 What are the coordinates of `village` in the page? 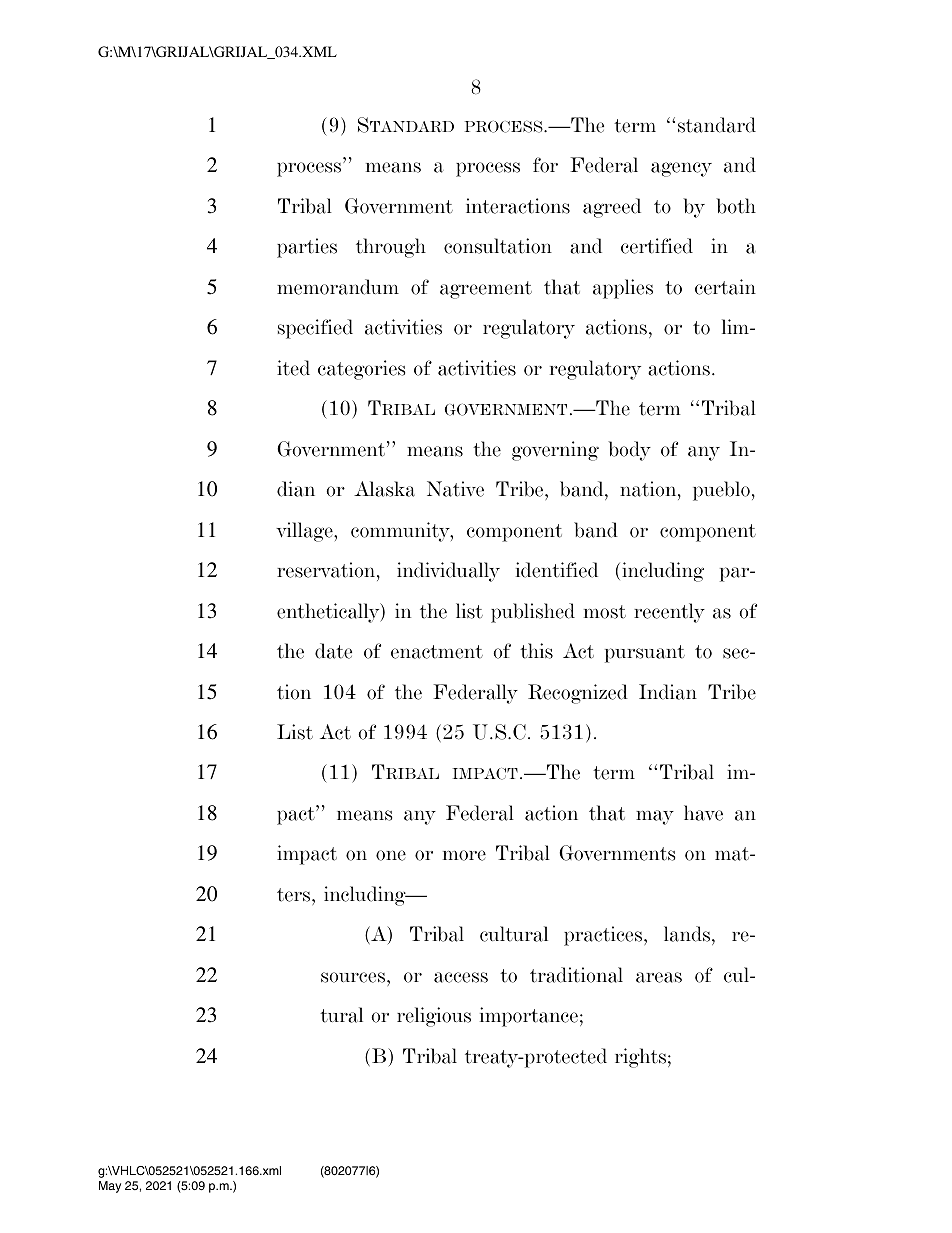 It's located at (305, 532).
